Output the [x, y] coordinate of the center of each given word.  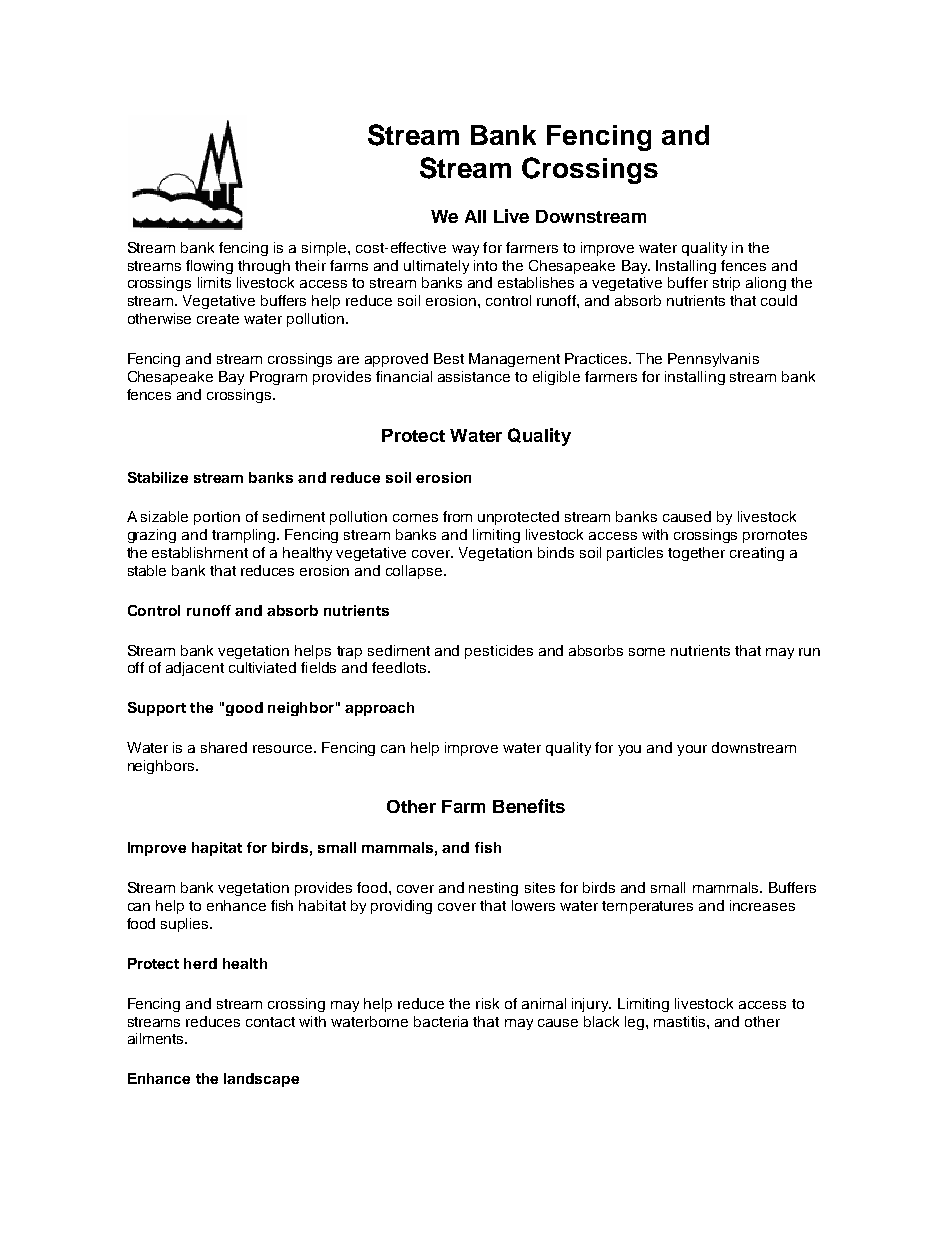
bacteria [441, 1021]
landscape [261, 1080]
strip [726, 284]
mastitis [681, 1021]
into [485, 265]
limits [214, 282]
